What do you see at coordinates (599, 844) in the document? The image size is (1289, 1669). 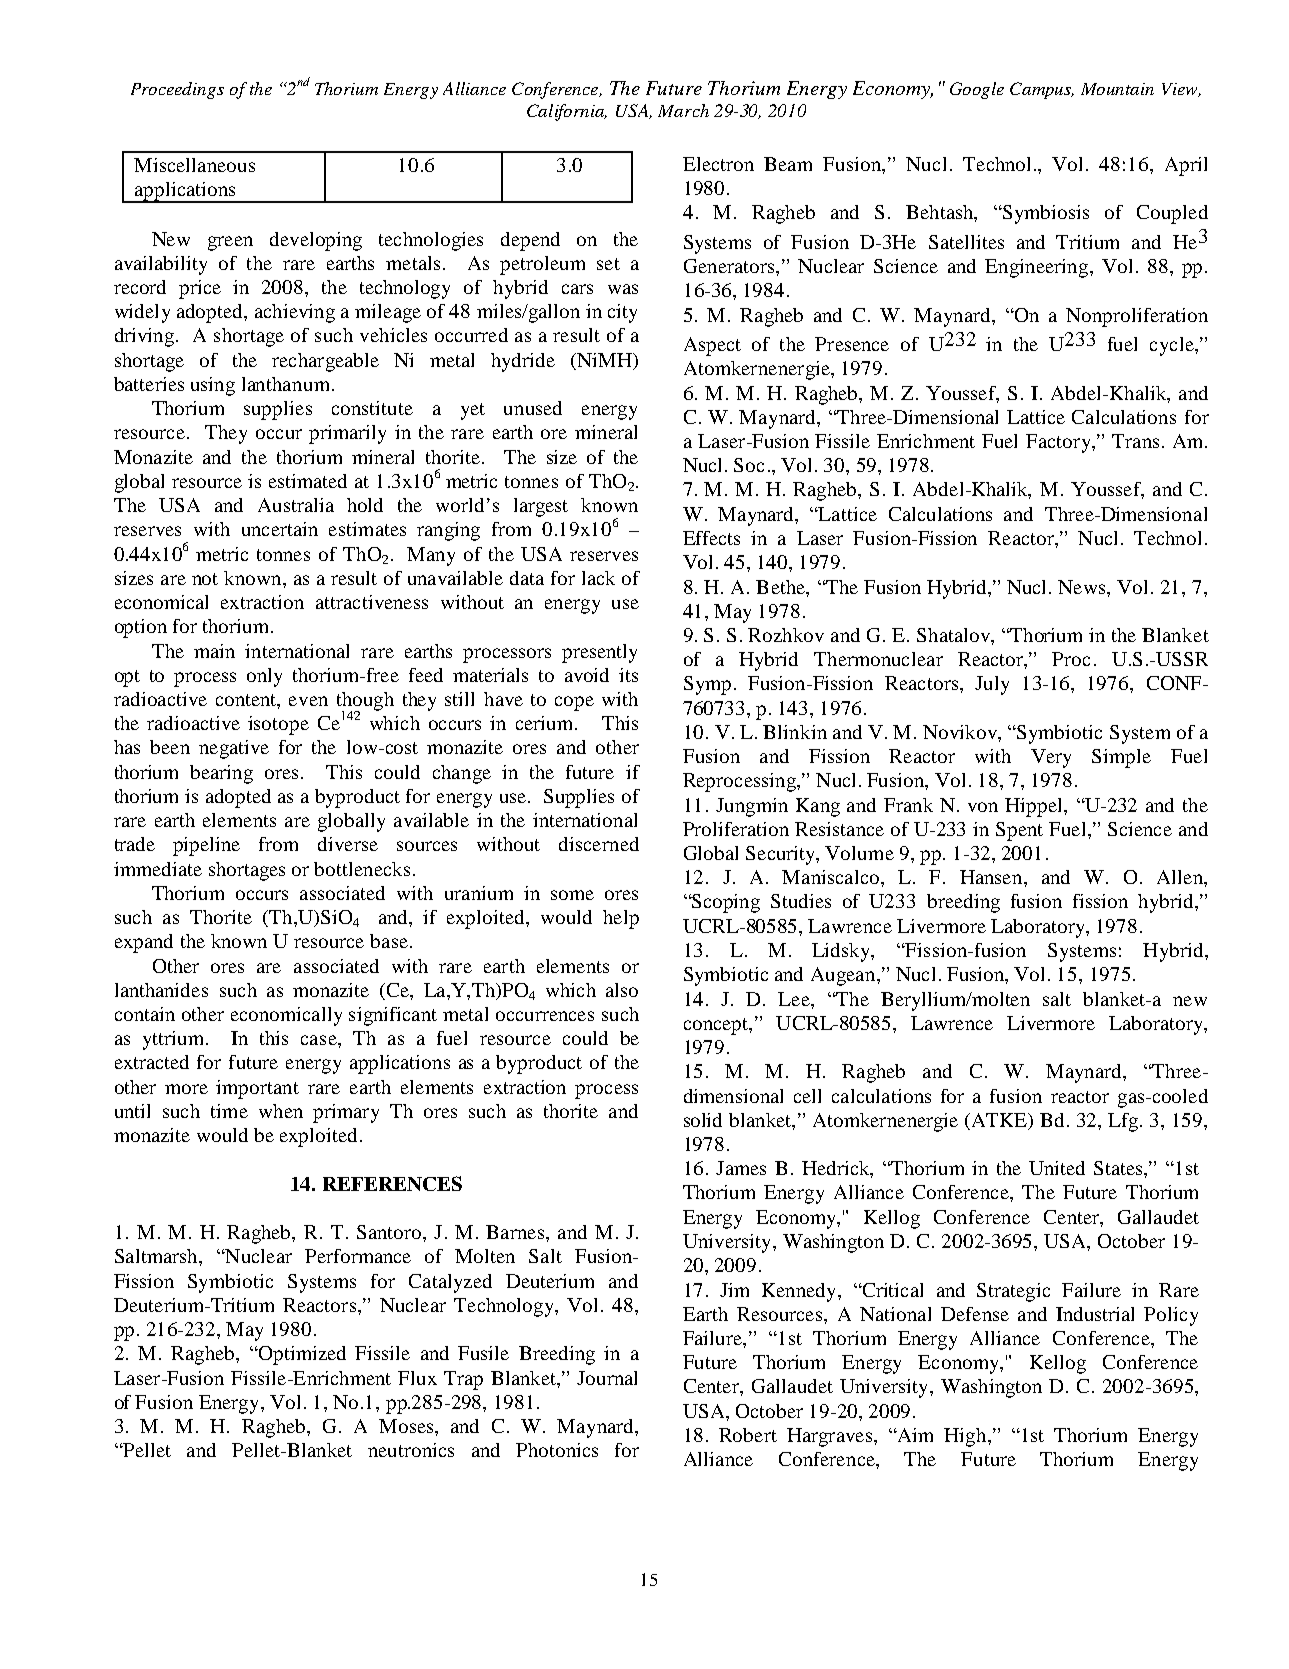 I see `discerned` at bounding box center [599, 844].
